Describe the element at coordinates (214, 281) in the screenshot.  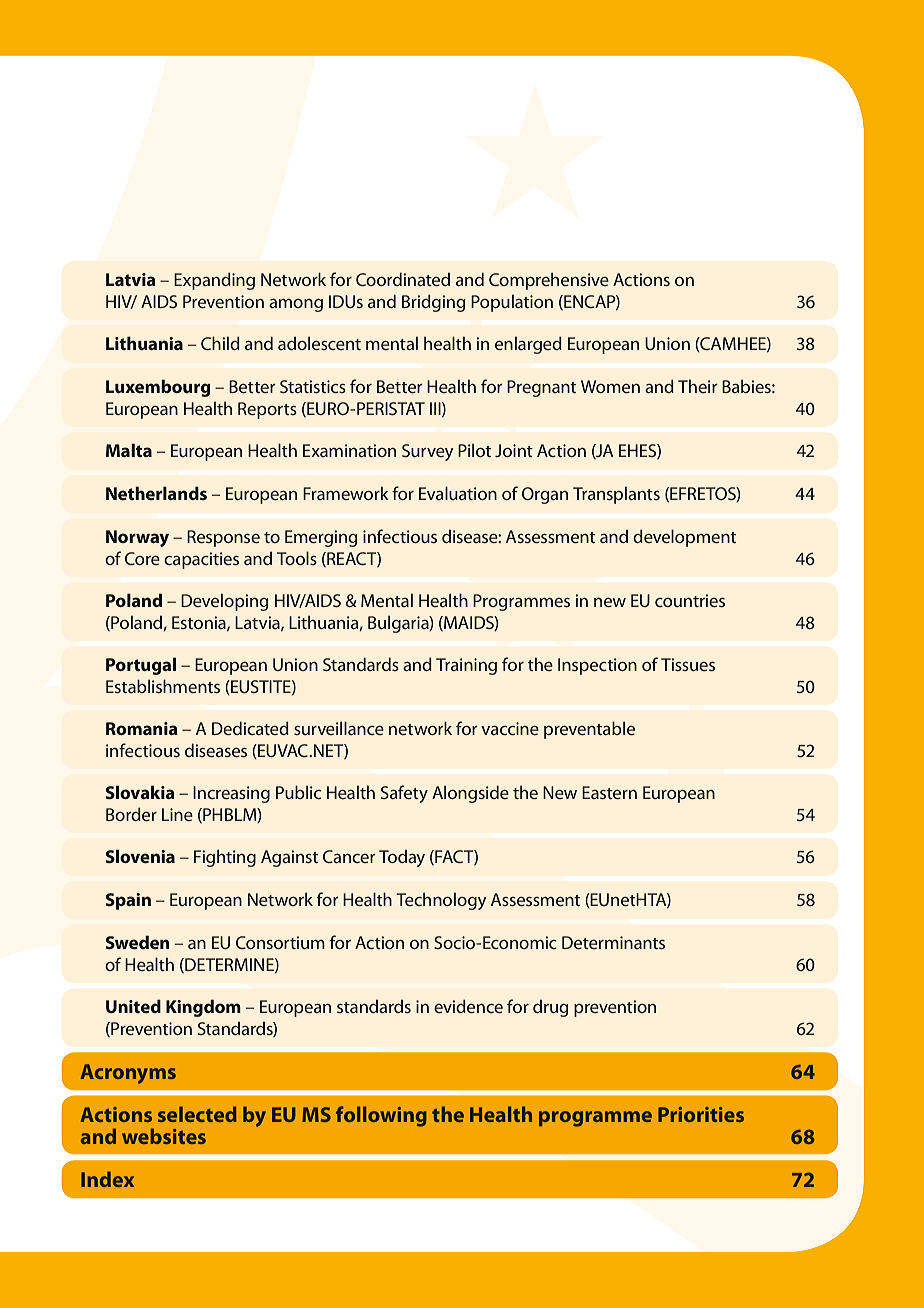
I see `Expanding` at that location.
